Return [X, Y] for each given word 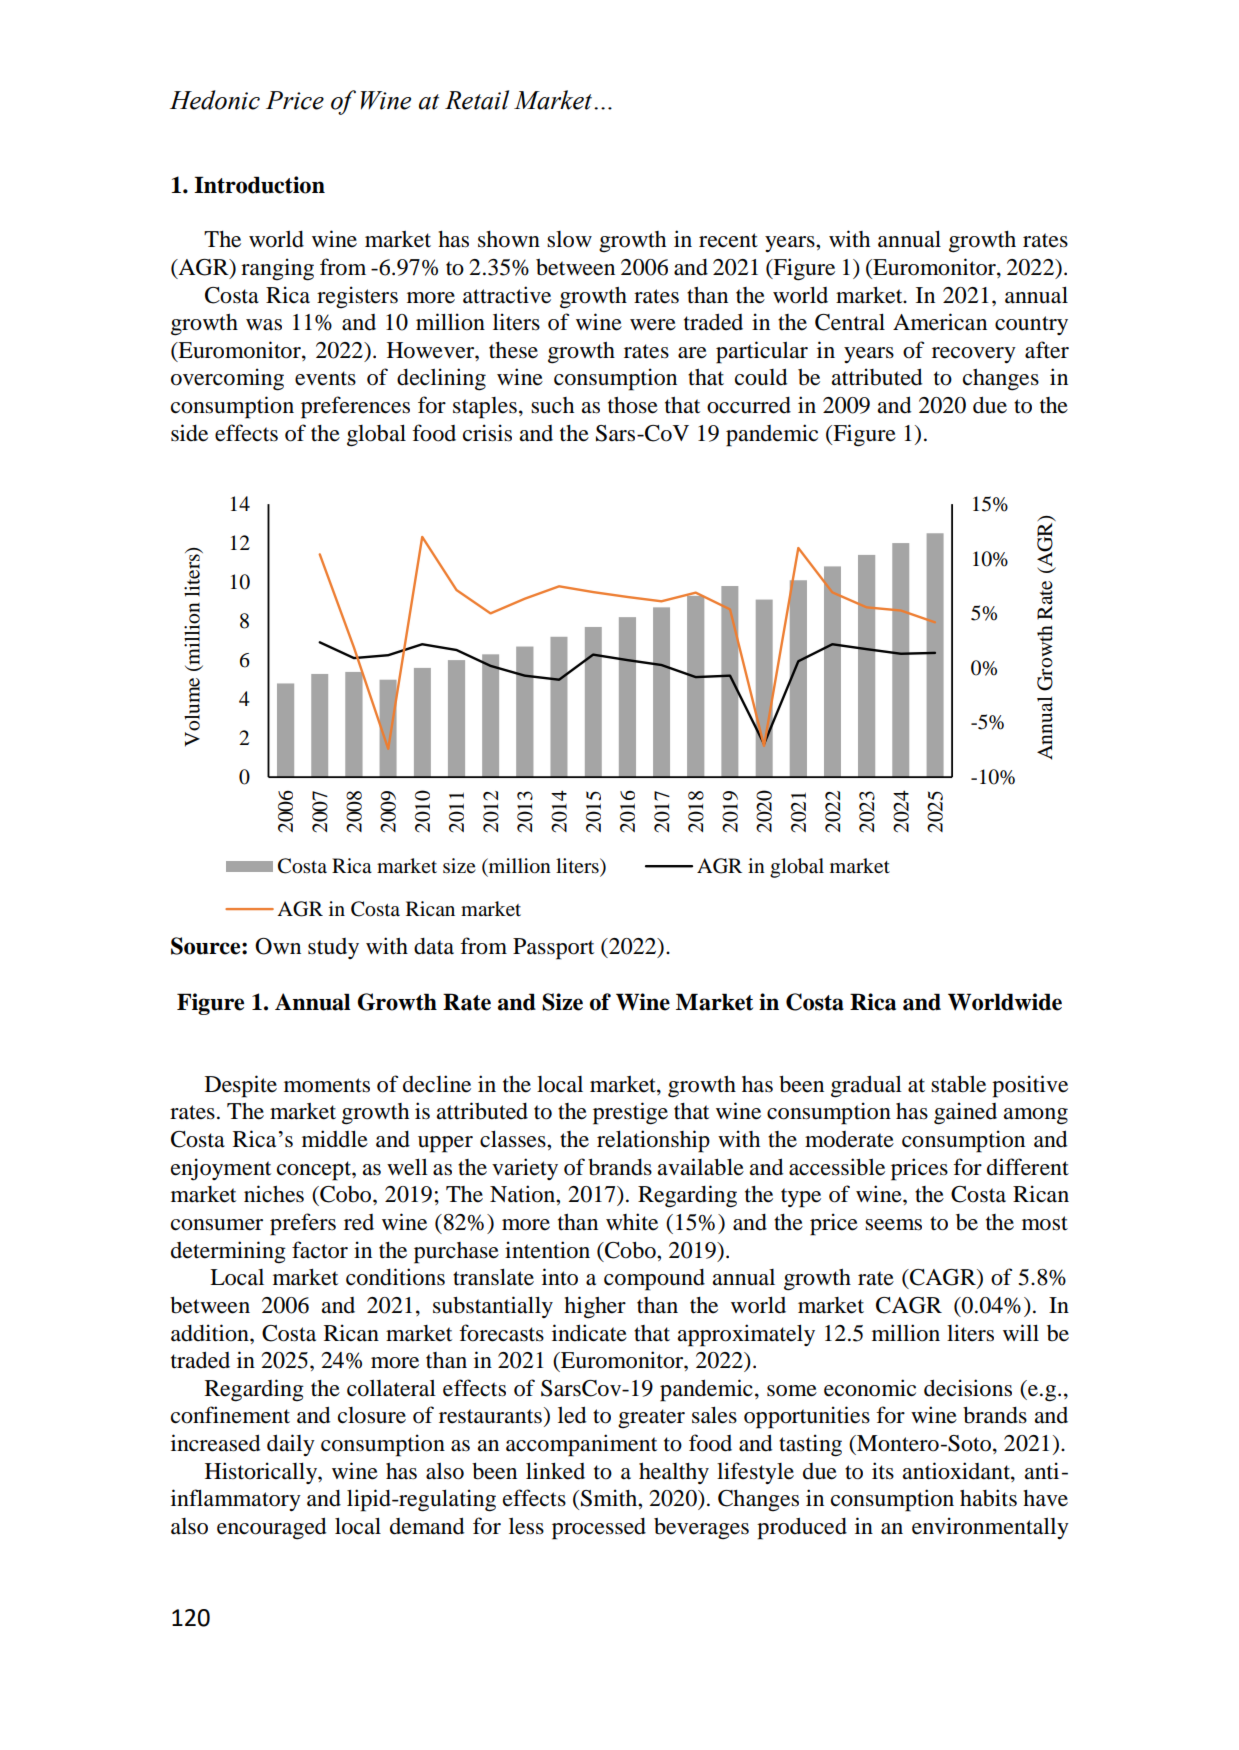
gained [965, 1113]
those [633, 405]
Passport [553, 949]
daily [291, 1445]
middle [335, 1139]
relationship [653, 1141]
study [333, 948]
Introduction [259, 185]
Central [850, 322]
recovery [974, 355]
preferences [355, 407]
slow [569, 239]
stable [958, 1084]
